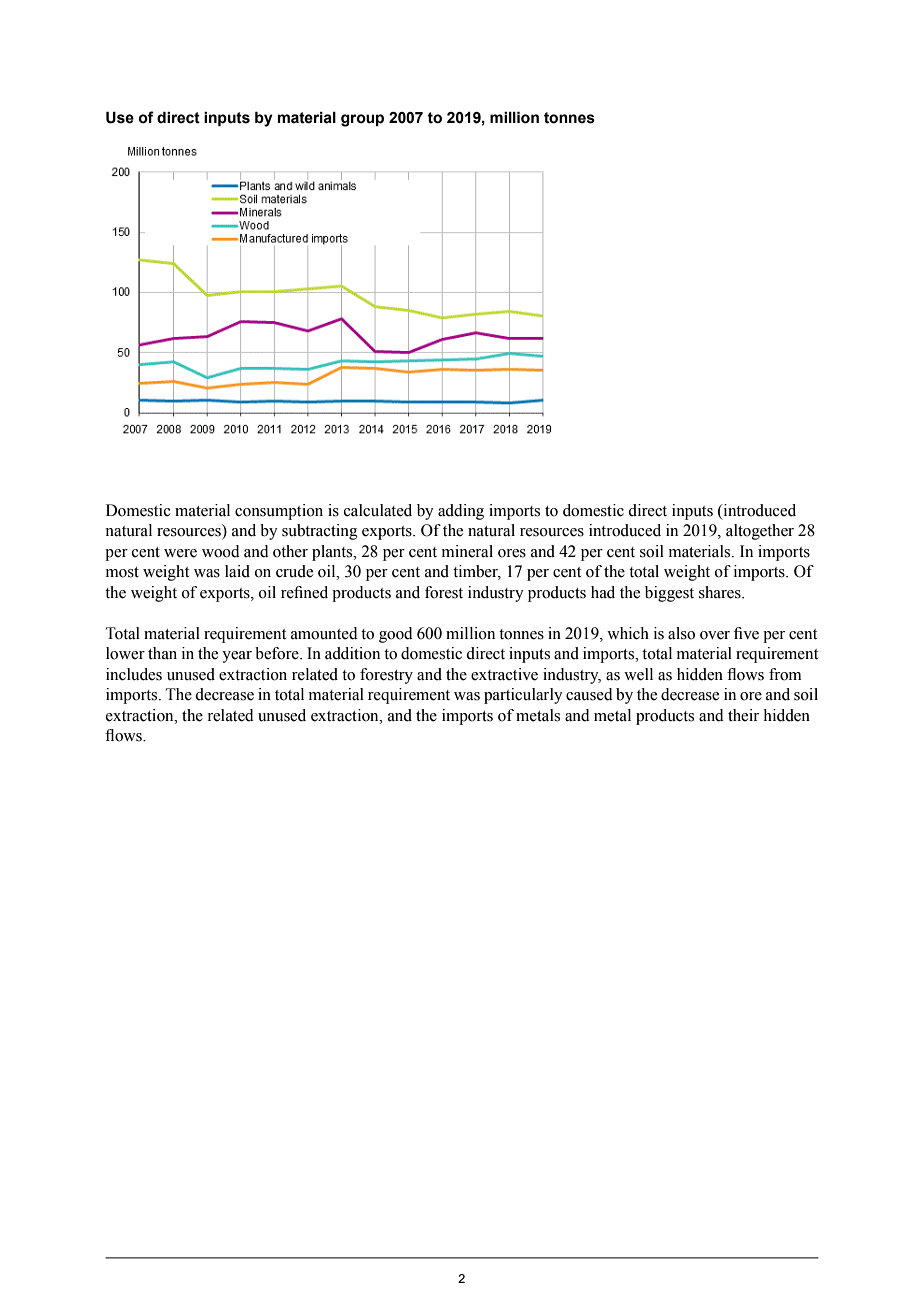  I want to click on particularly, so click(523, 696).
